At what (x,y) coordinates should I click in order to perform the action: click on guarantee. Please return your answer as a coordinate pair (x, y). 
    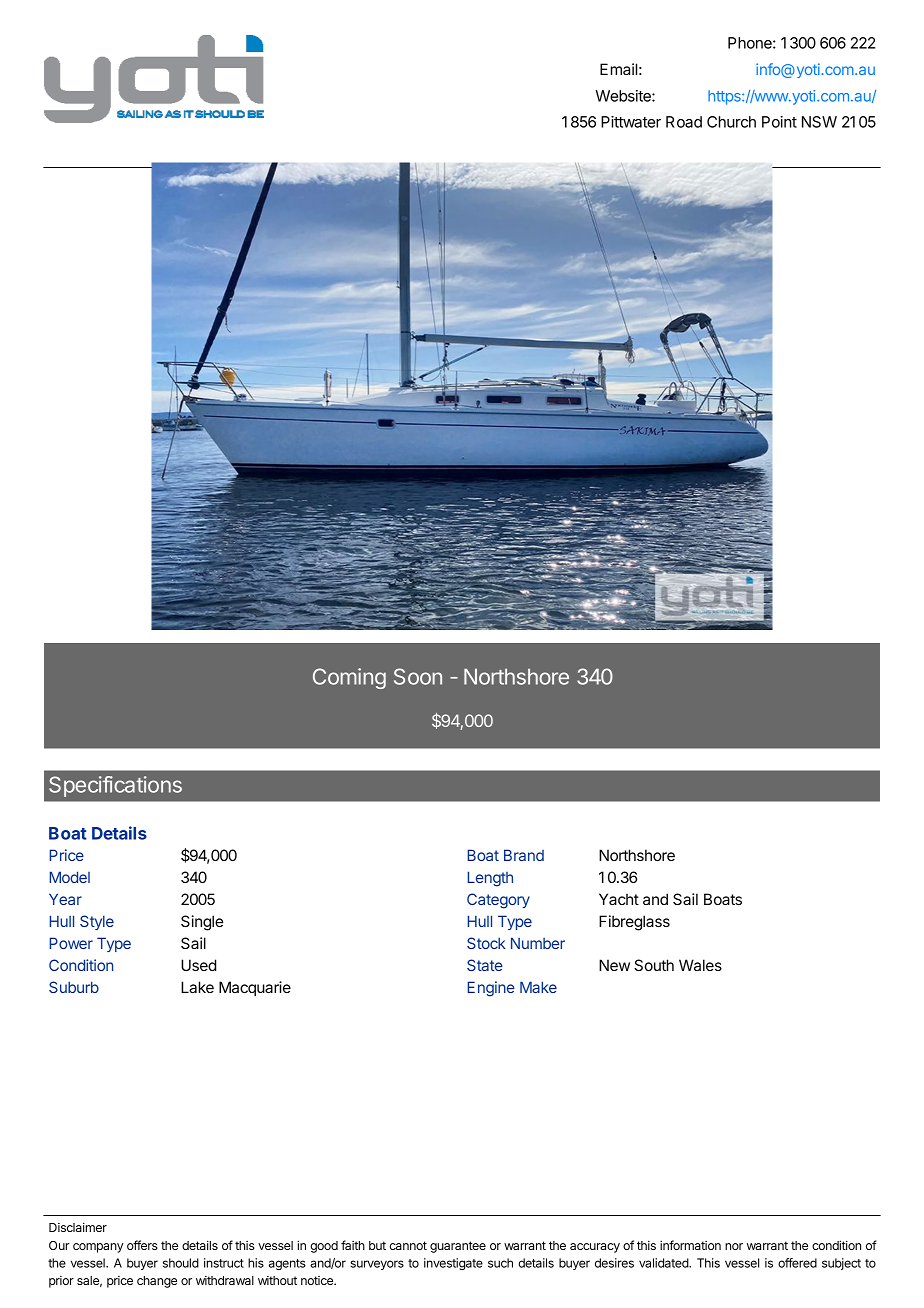
    Looking at the image, I should click on (458, 1247).
